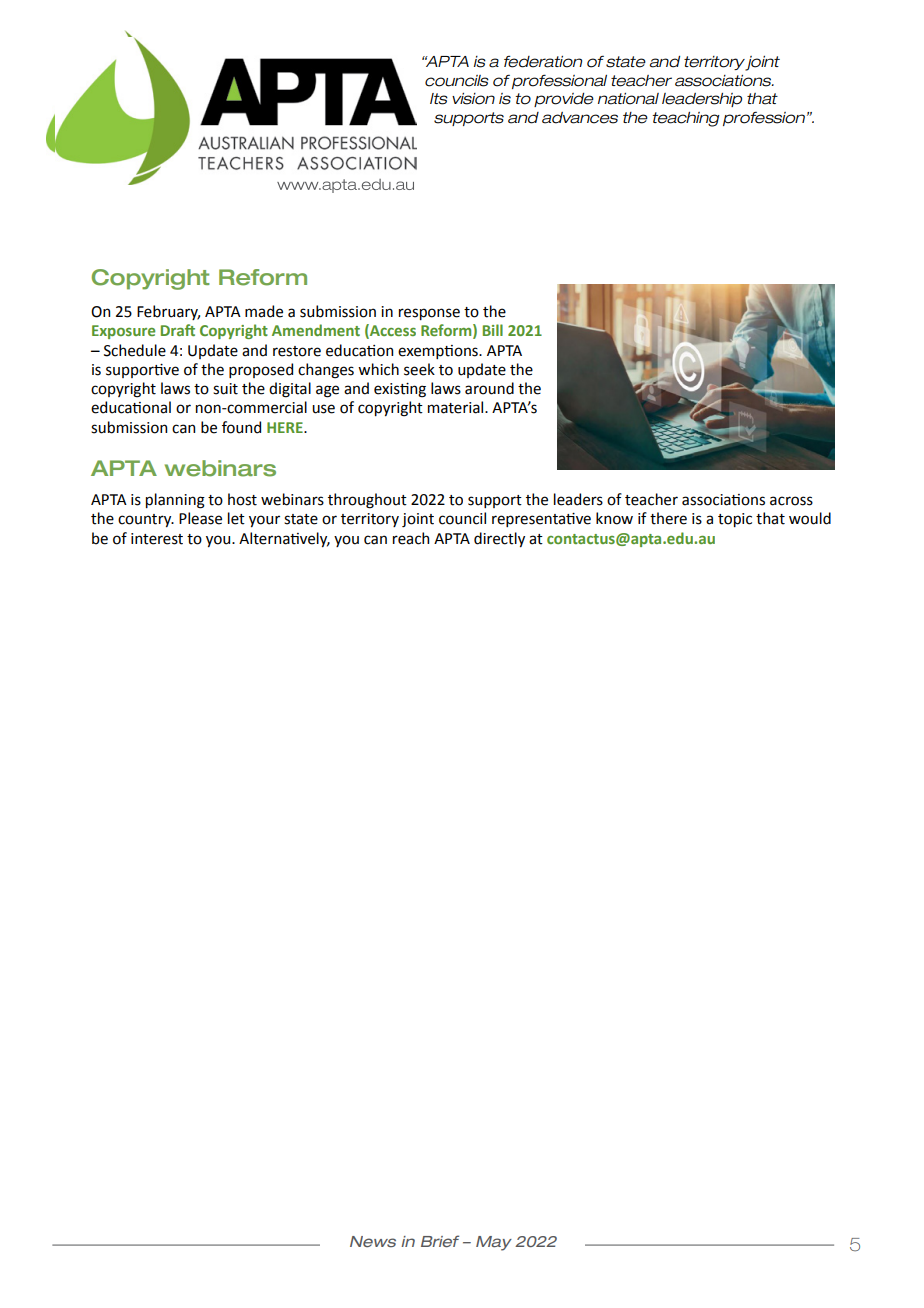 The height and width of the image is (1308, 924). What do you see at coordinates (373, 1241) in the image?
I see `News` at bounding box center [373, 1241].
